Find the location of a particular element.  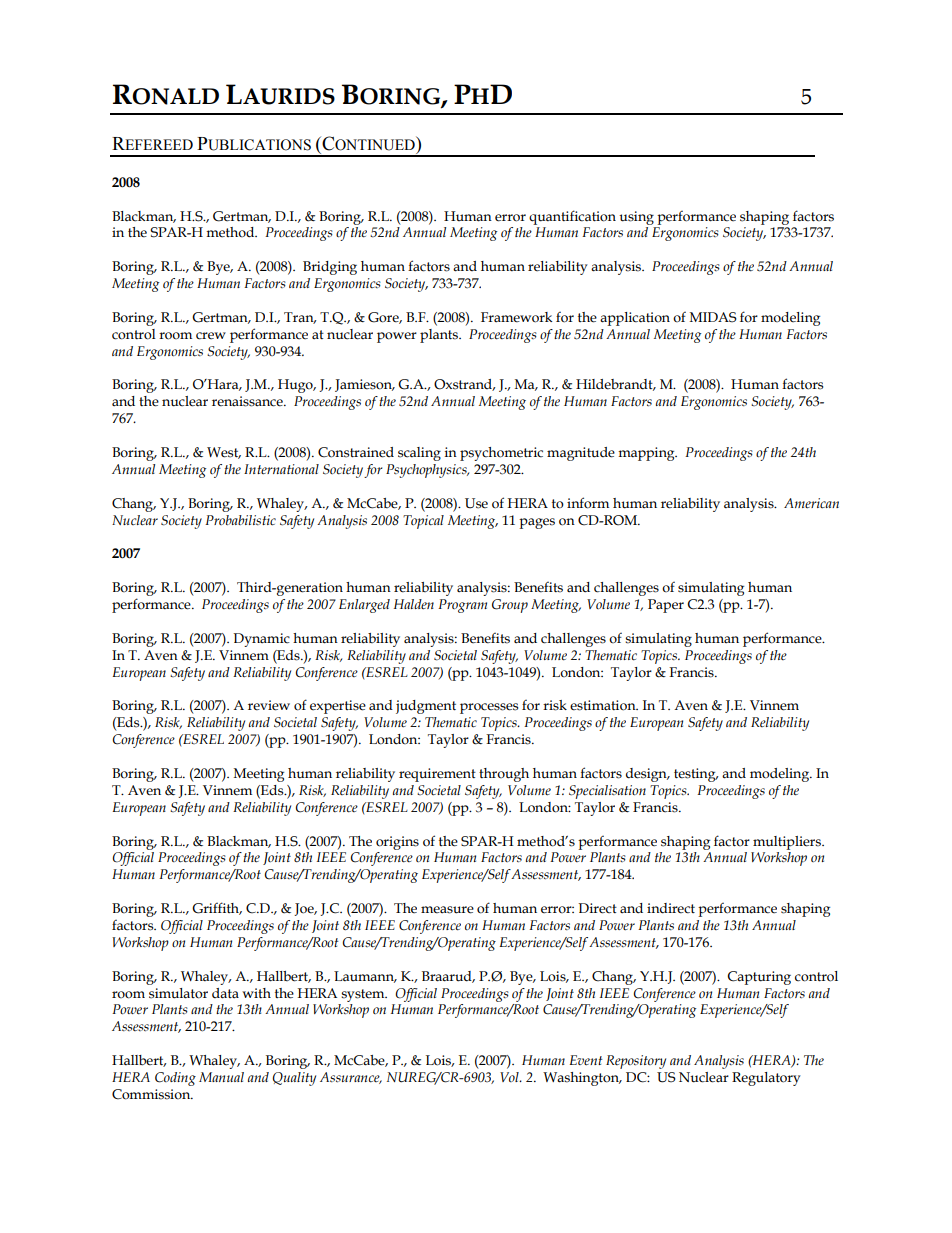

Dynamic is located at coordinates (261, 640).
